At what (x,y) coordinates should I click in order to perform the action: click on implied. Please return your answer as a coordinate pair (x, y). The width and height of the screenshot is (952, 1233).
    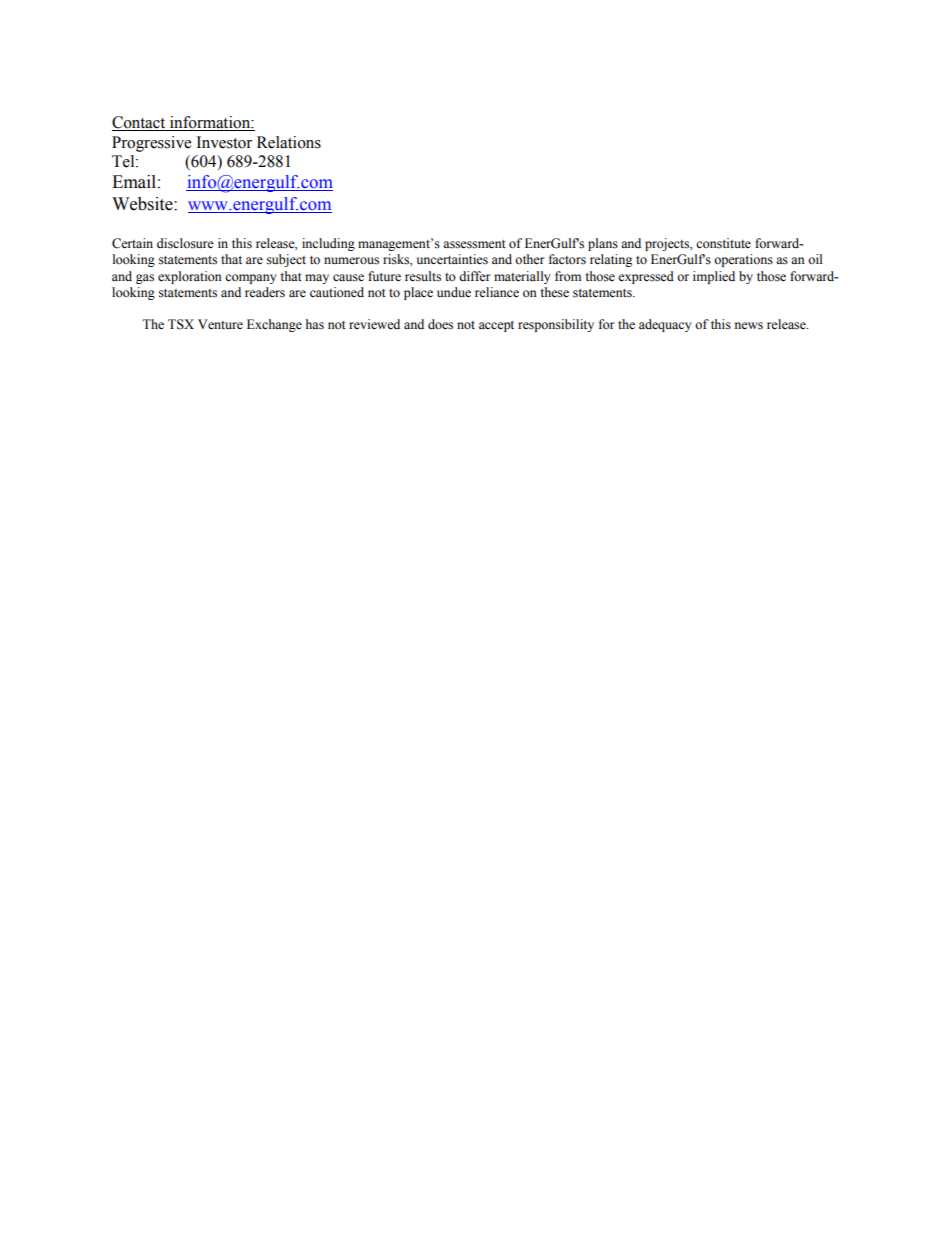
    Looking at the image, I should click on (714, 277).
